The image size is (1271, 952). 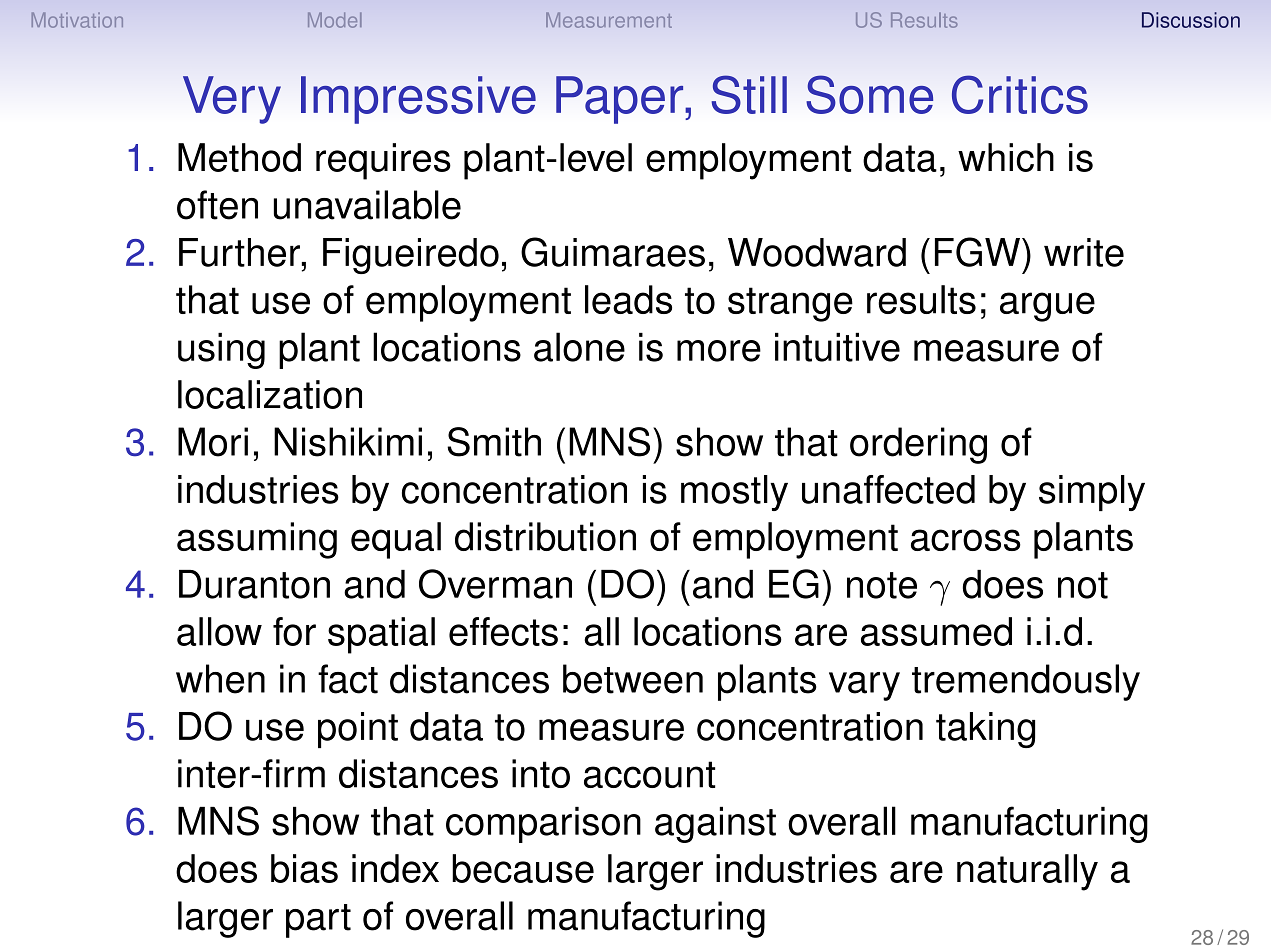 What do you see at coordinates (232, 100) in the screenshot?
I see `Very` at bounding box center [232, 100].
